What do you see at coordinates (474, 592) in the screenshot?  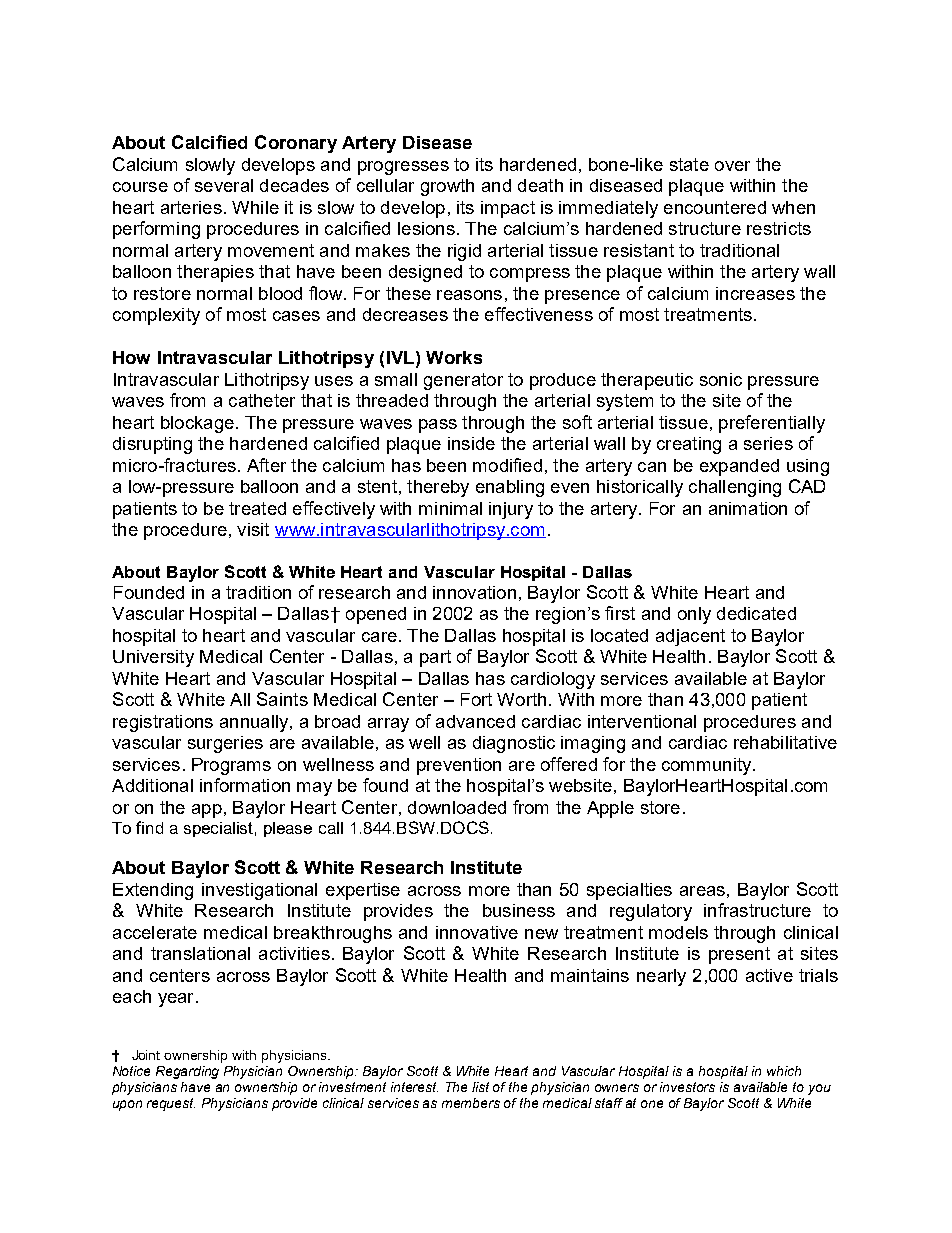 I see `innovation` at bounding box center [474, 592].
